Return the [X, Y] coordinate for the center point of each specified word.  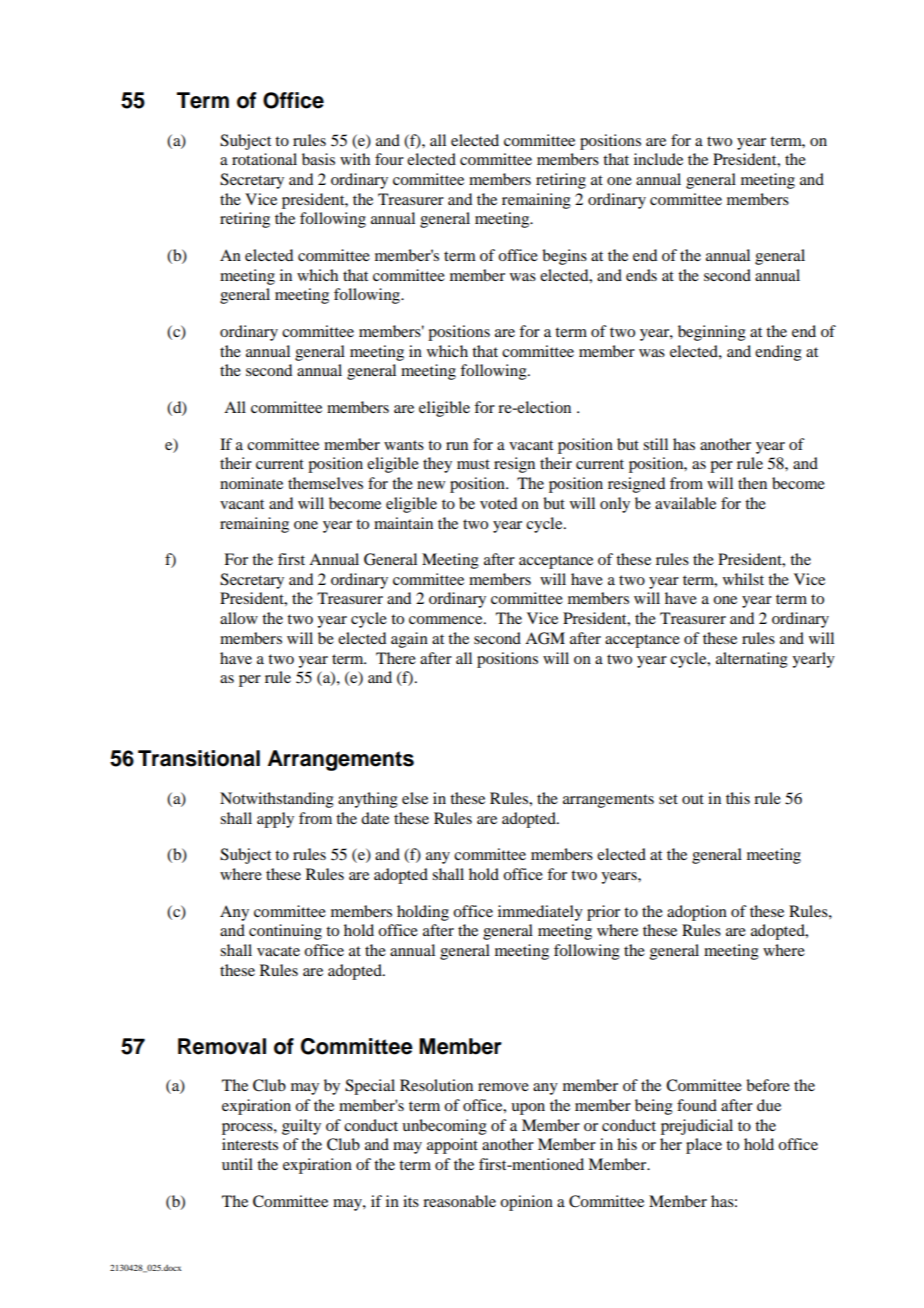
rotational [264, 159]
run [457, 446]
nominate [251, 483]
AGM [545, 638]
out [693, 799]
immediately [540, 913]
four [389, 159]
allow [239, 618]
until [237, 1164]
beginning [712, 333]
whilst [743, 579]
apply [275, 820]
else [415, 798]
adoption [697, 913]
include [658, 159]
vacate [278, 951]
